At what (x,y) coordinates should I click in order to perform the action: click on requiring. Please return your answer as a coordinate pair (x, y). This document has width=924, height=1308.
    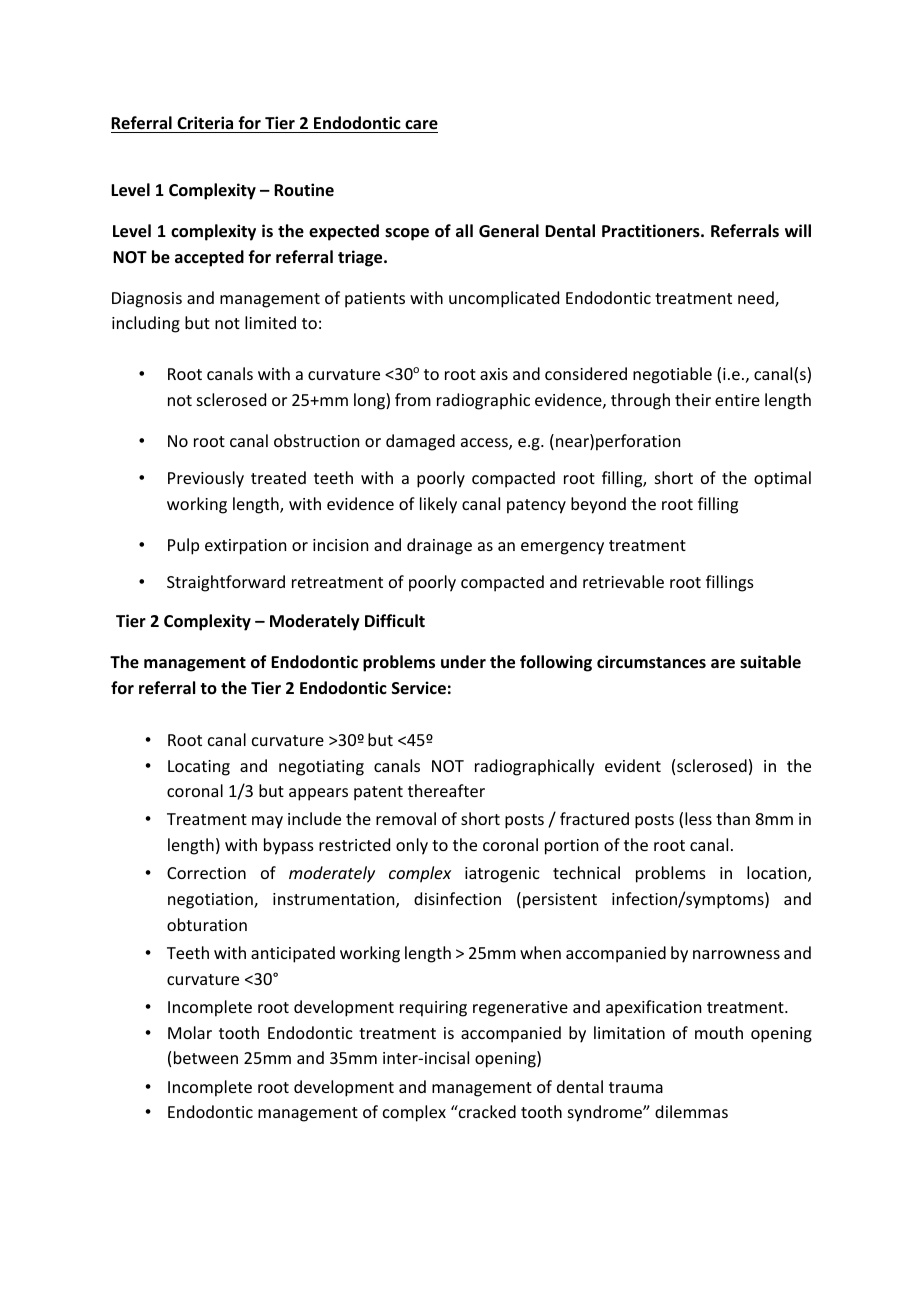
    Looking at the image, I should click on (433, 1009).
